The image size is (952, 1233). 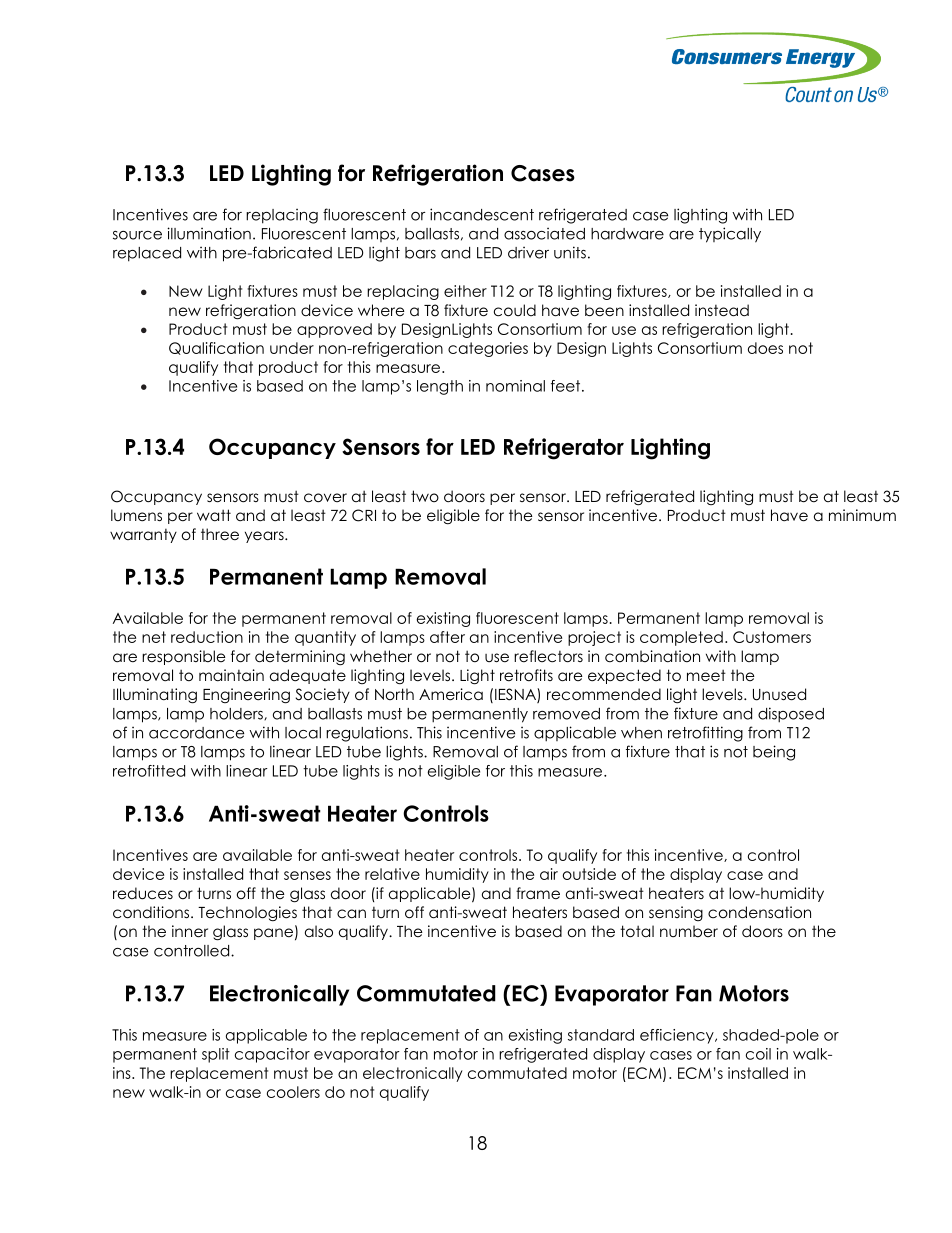 I want to click on retrofits, so click(x=526, y=675).
